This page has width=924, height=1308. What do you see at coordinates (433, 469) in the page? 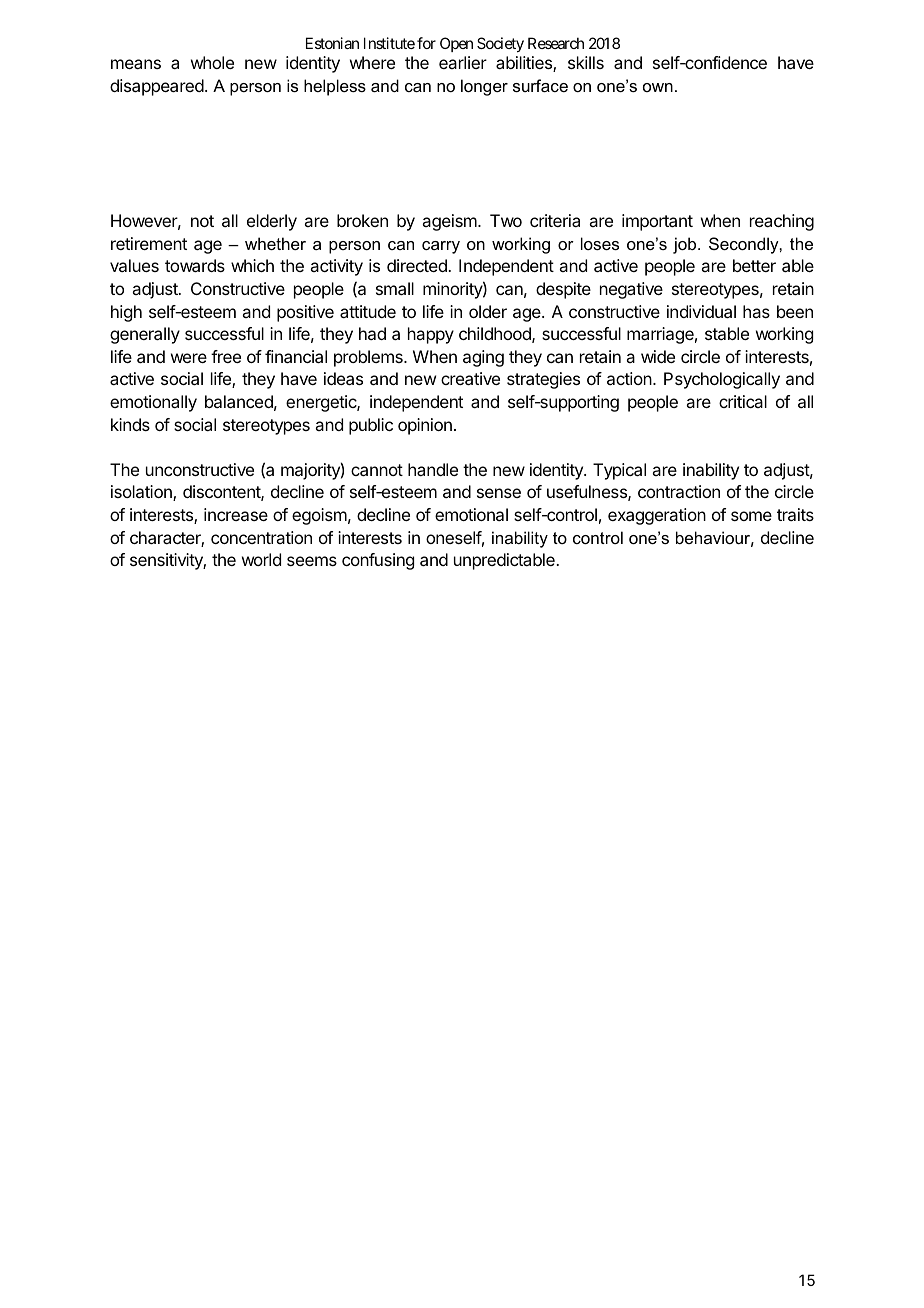
I see `handle` at bounding box center [433, 469].
